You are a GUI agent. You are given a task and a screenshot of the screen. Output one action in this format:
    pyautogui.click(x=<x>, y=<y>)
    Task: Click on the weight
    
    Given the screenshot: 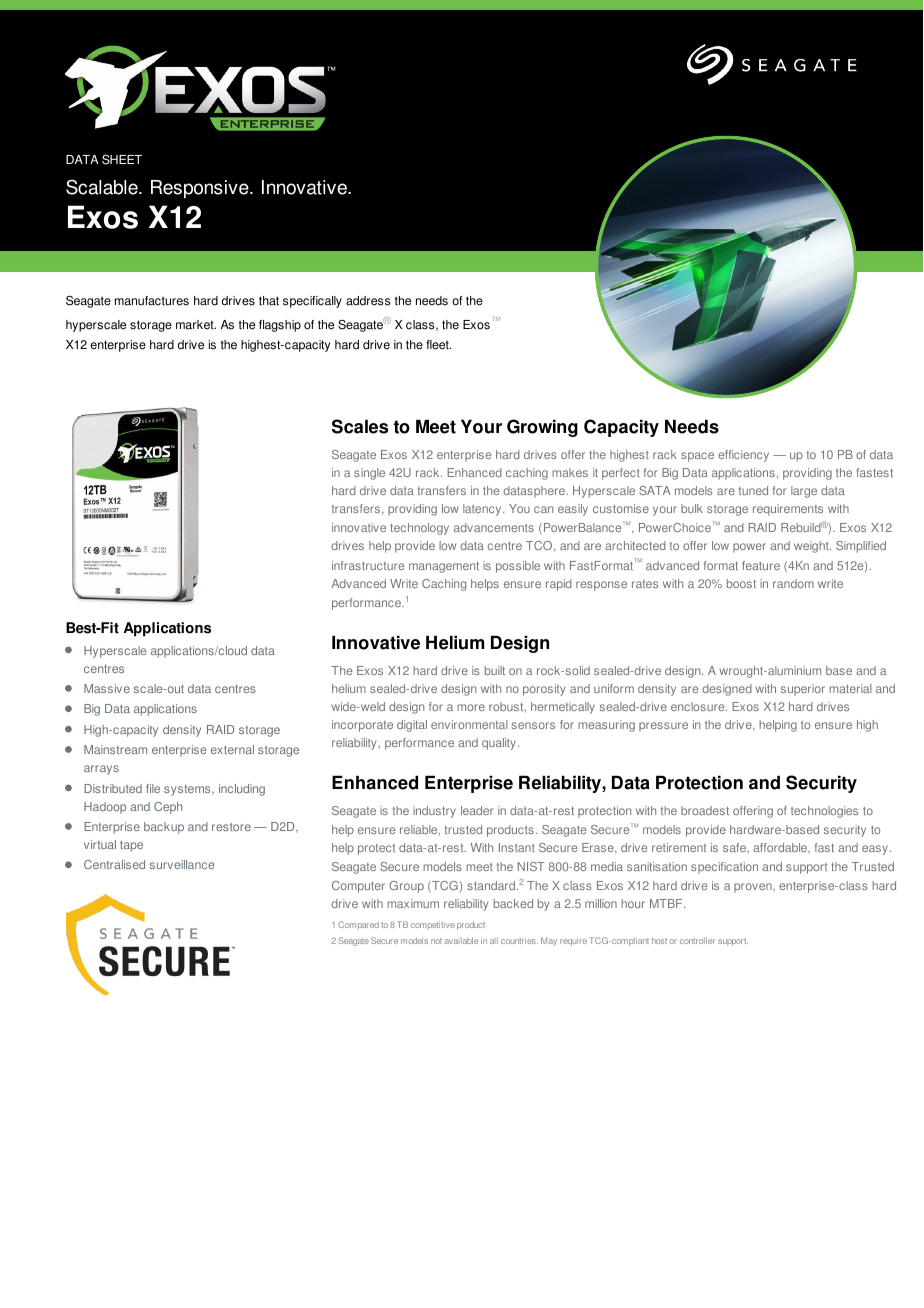 What is the action you would take?
    pyautogui.click(x=812, y=547)
